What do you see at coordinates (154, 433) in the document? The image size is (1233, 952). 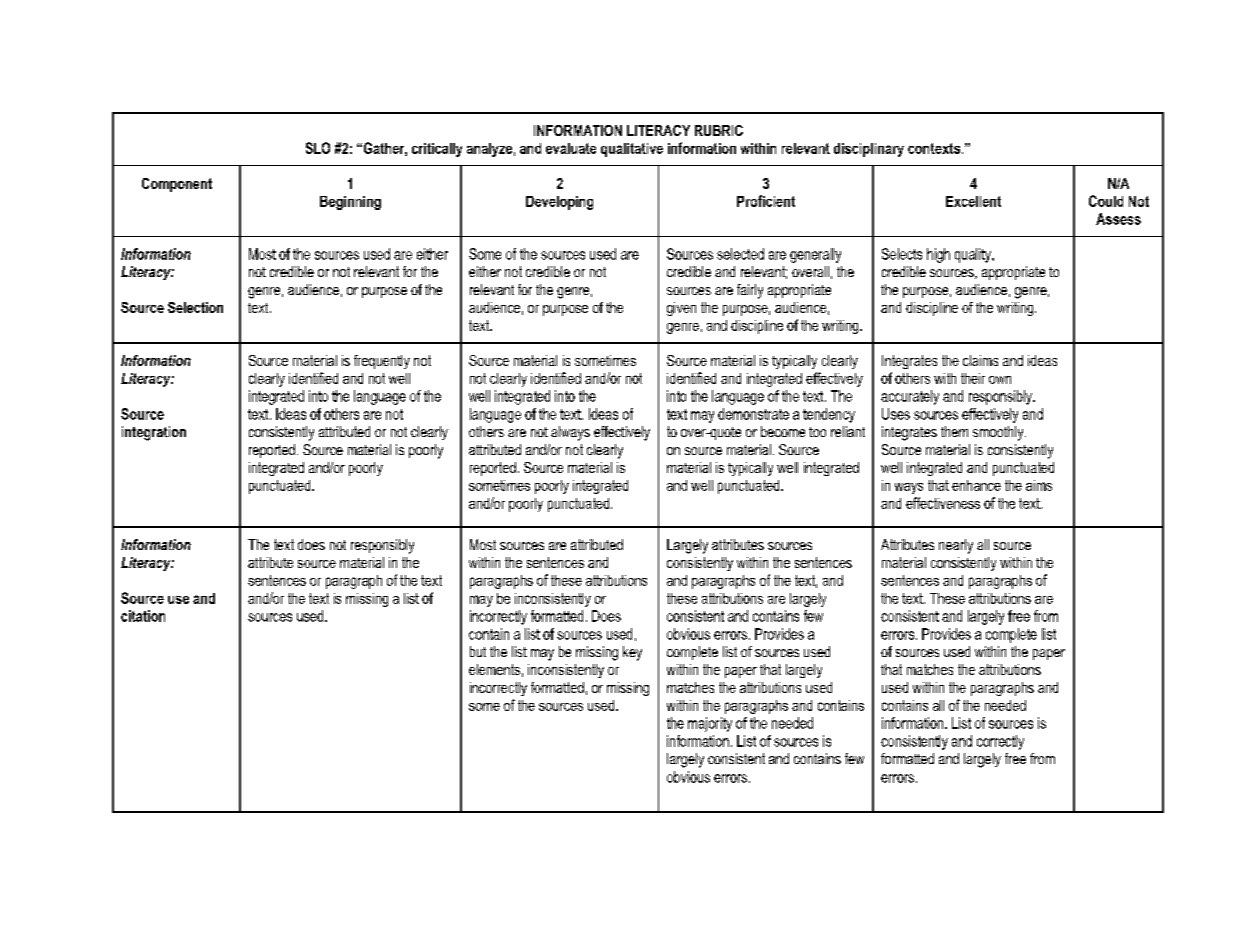 I see `integration` at bounding box center [154, 433].
